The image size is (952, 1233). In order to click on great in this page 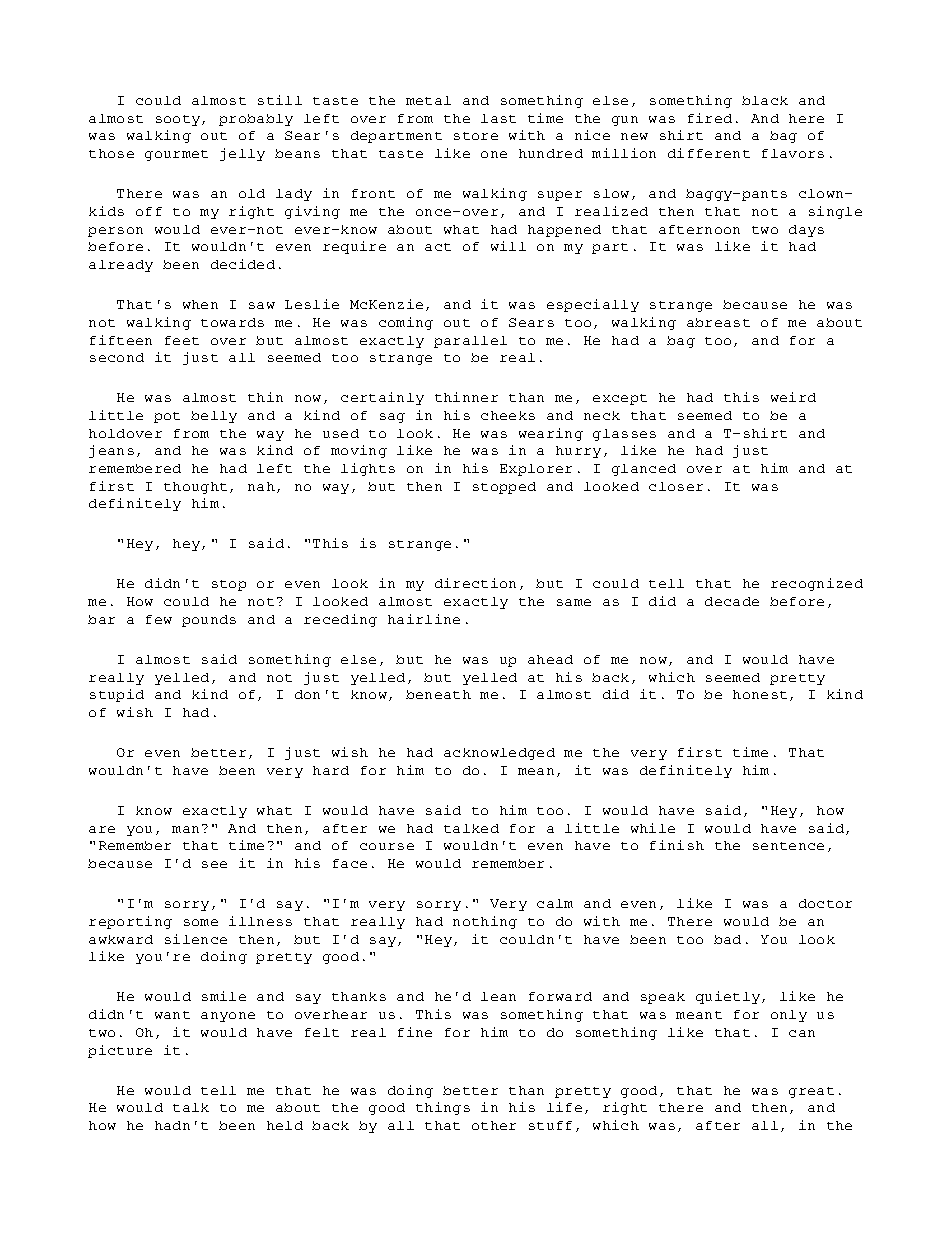, I will do `click(811, 1092)`.
